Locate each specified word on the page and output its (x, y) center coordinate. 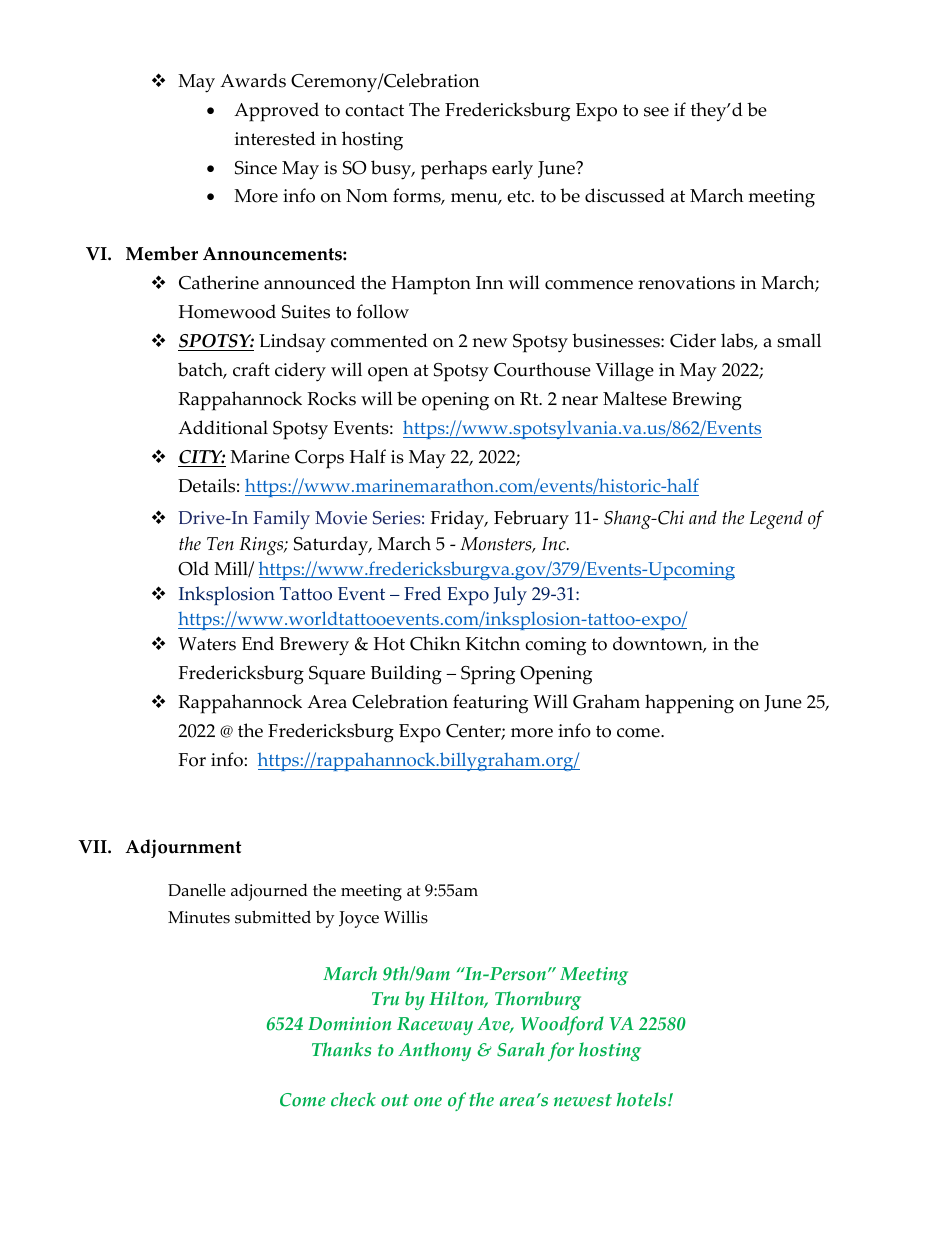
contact (374, 110)
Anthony (434, 1051)
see (656, 112)
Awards (253, 80)
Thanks (341, 1049)
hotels (643, 1099)
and (703, 517)
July (510, 595)
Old (193, 568)
